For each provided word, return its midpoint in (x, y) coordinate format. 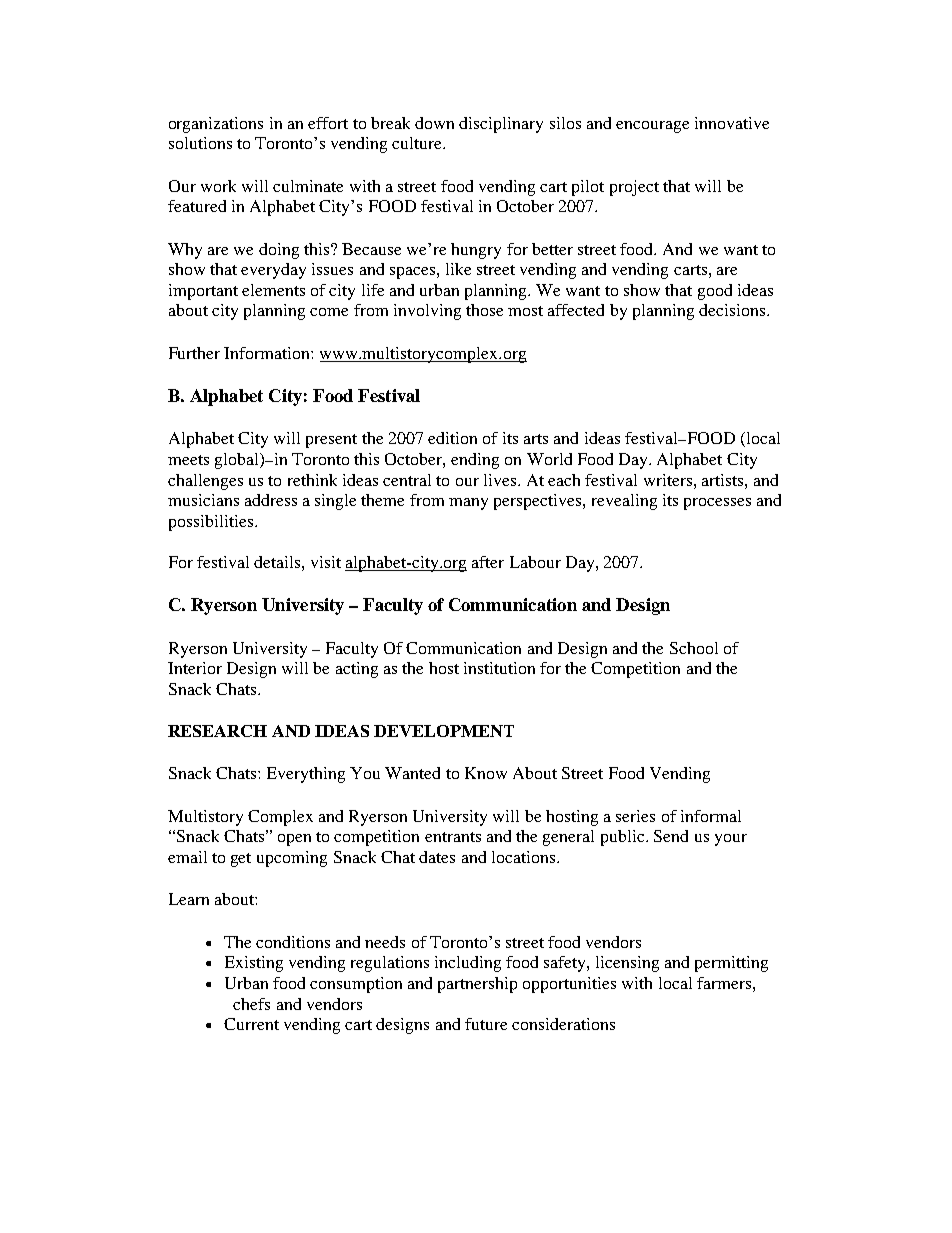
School (694, 648)
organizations (216, 125)
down (434, 123)
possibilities (211, 523)
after (488, 562)
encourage (652, 127)
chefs (251, 1004)
